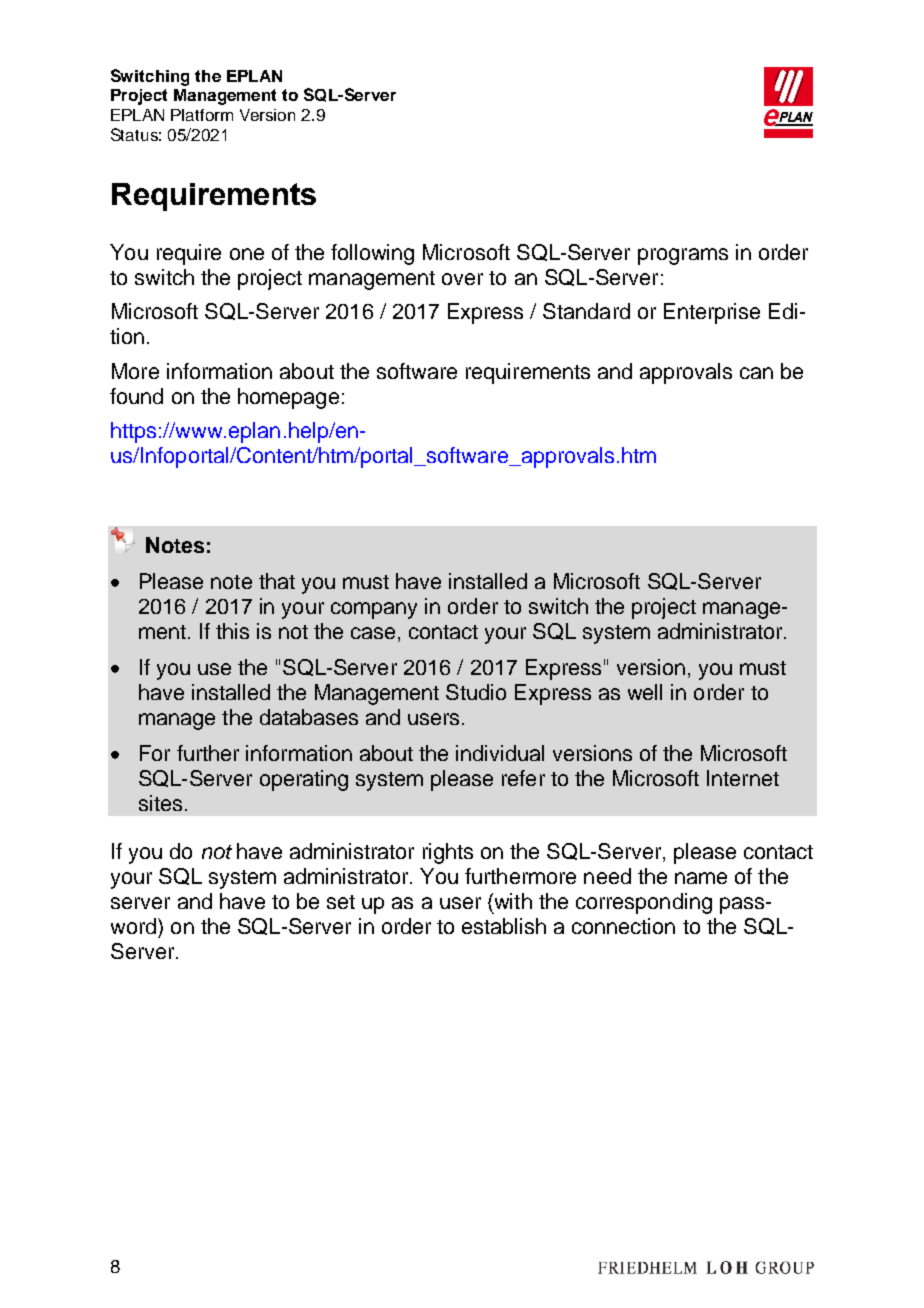 Image resolution: width=924 pixels, height=1308 pixels. I want to click on programs, so click(683, 256).
